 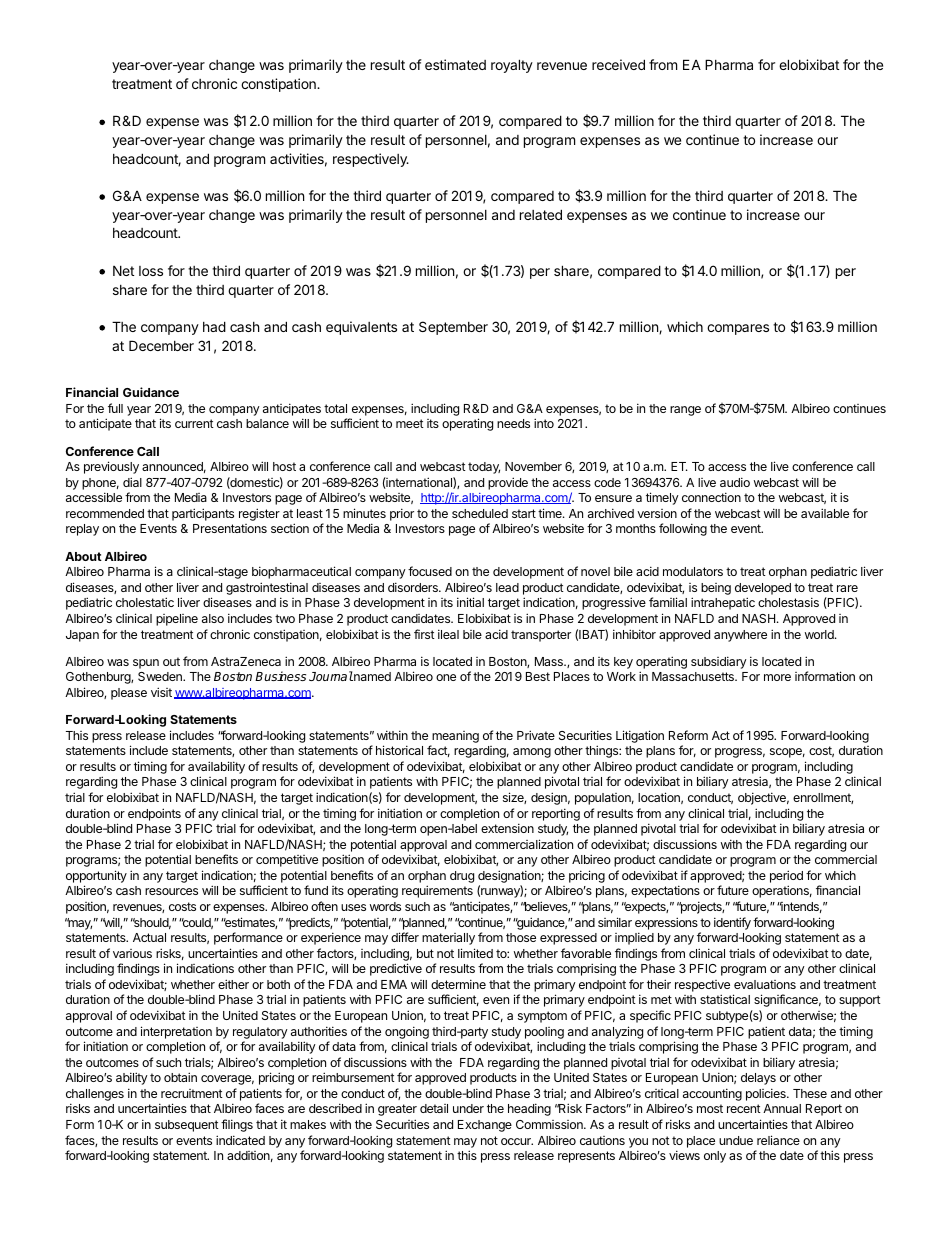 I want to click on Actual, so click(x=149, y=937).
